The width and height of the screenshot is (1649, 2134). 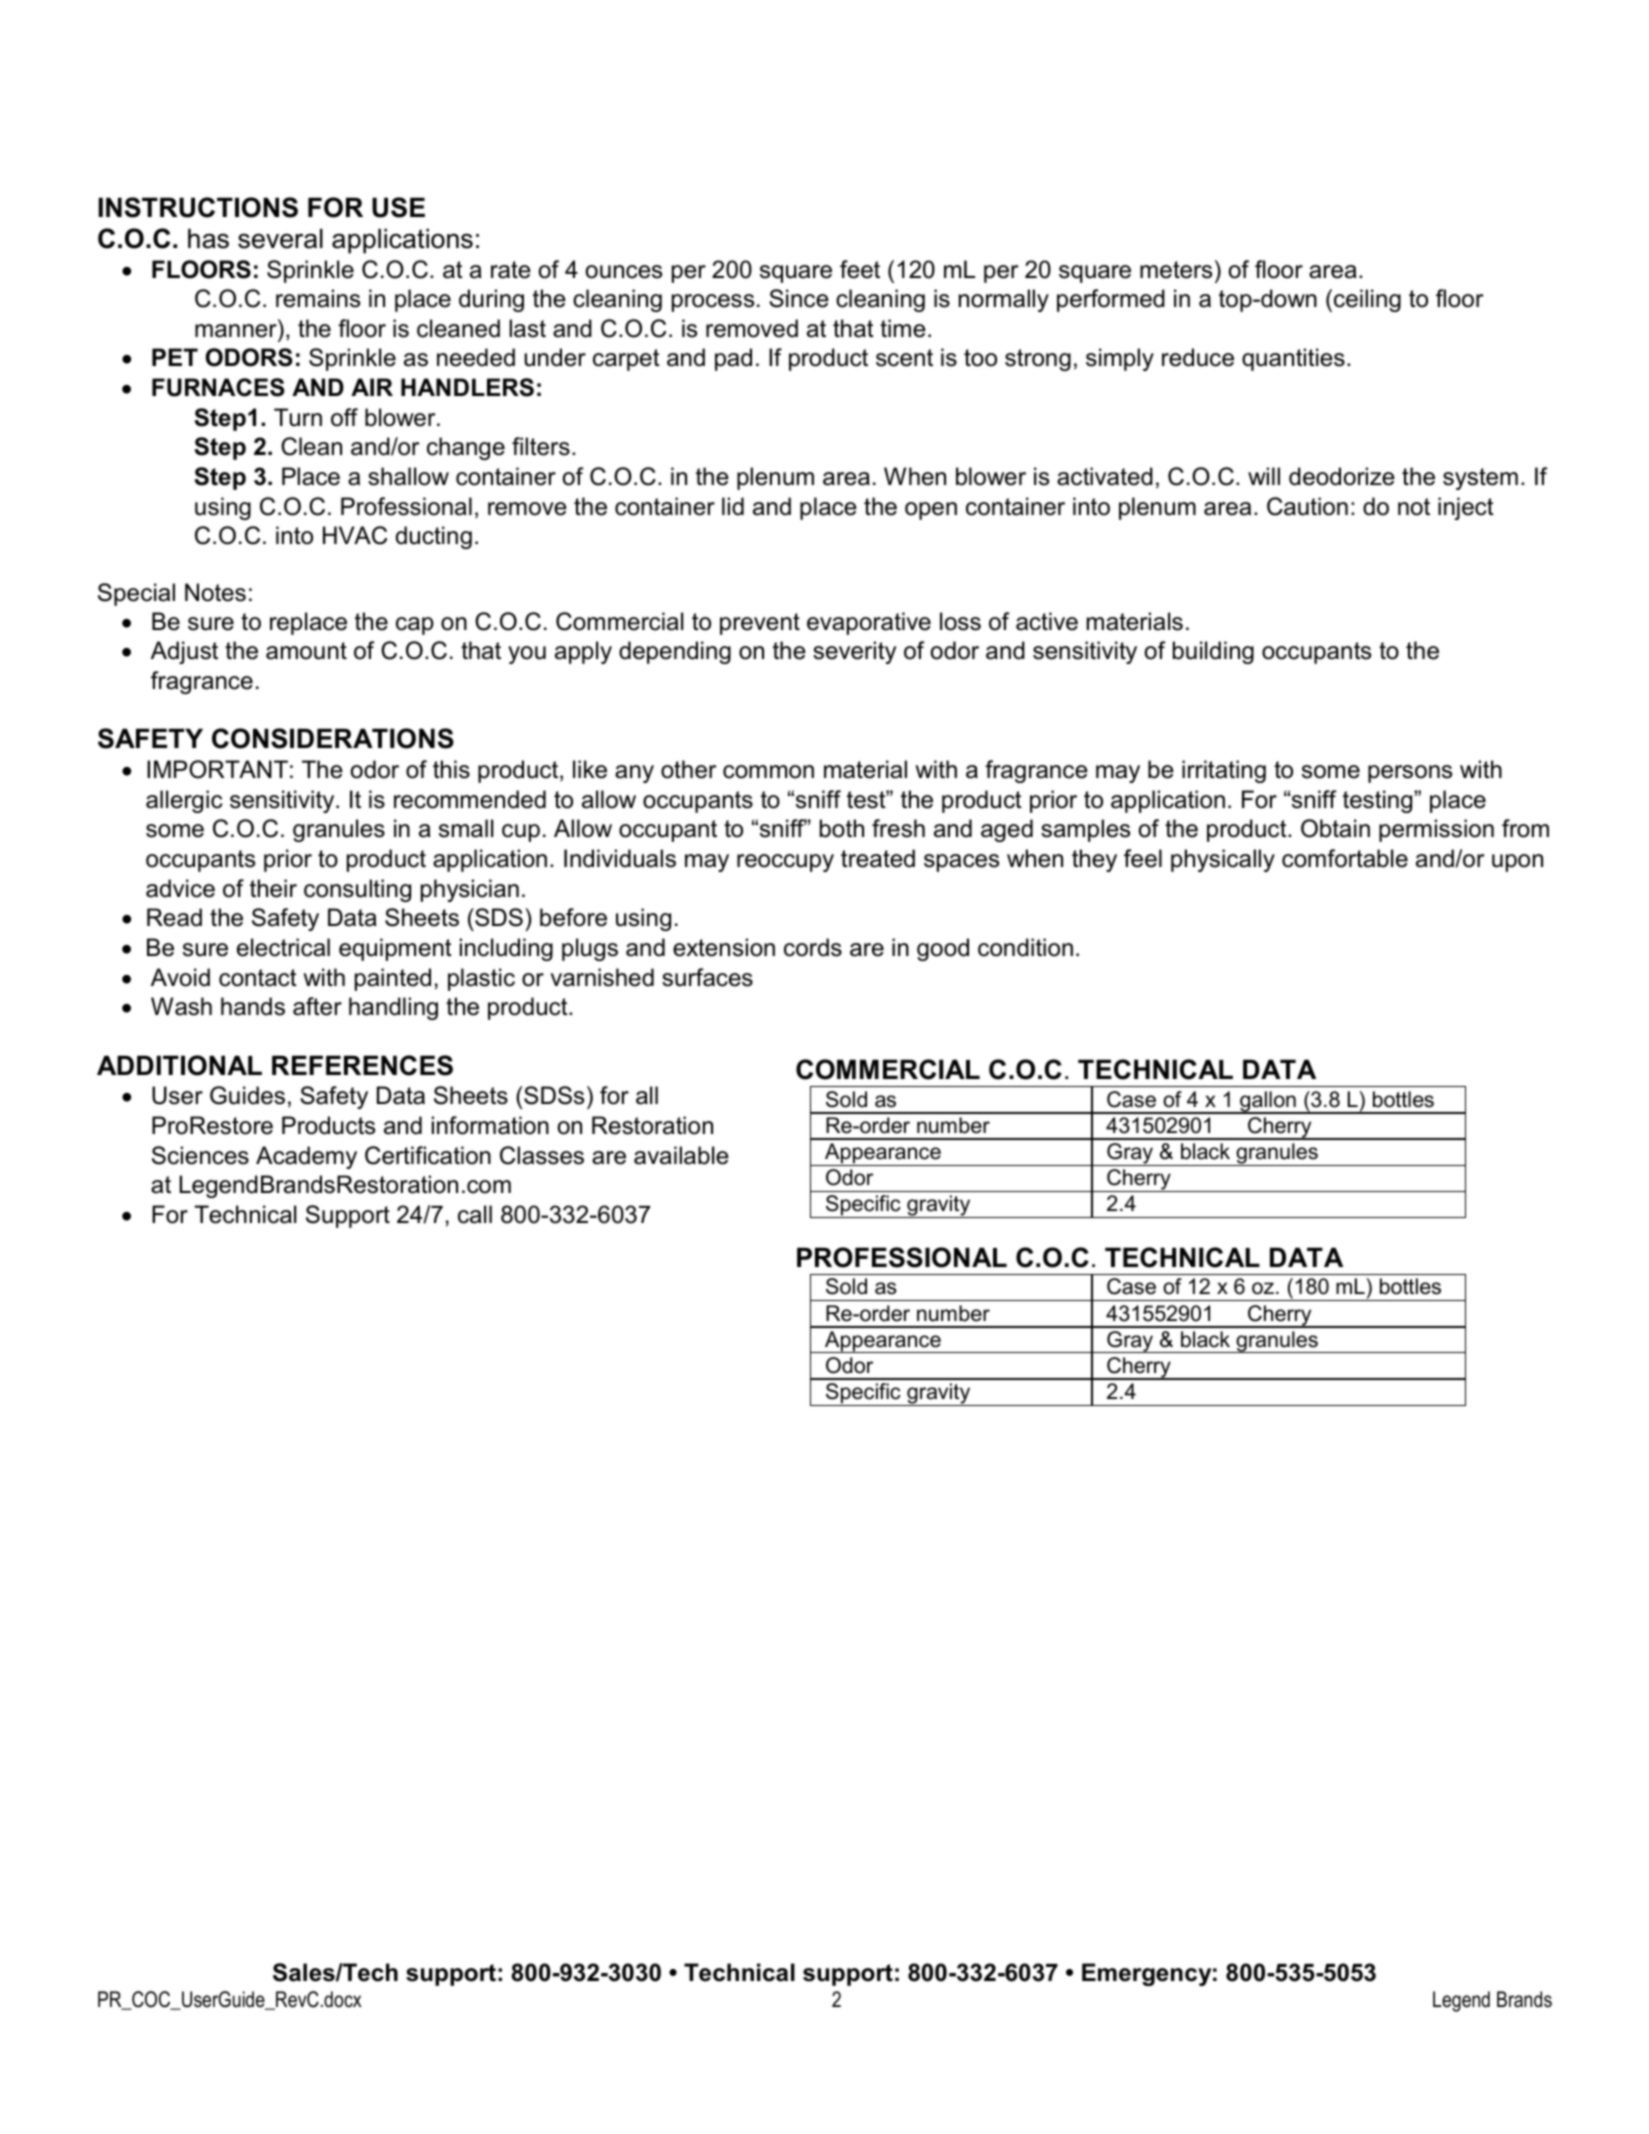 What do you see at coordinates (215, 592) in the screenshot?
I see `Notes` at bounding box center [215, 592].
